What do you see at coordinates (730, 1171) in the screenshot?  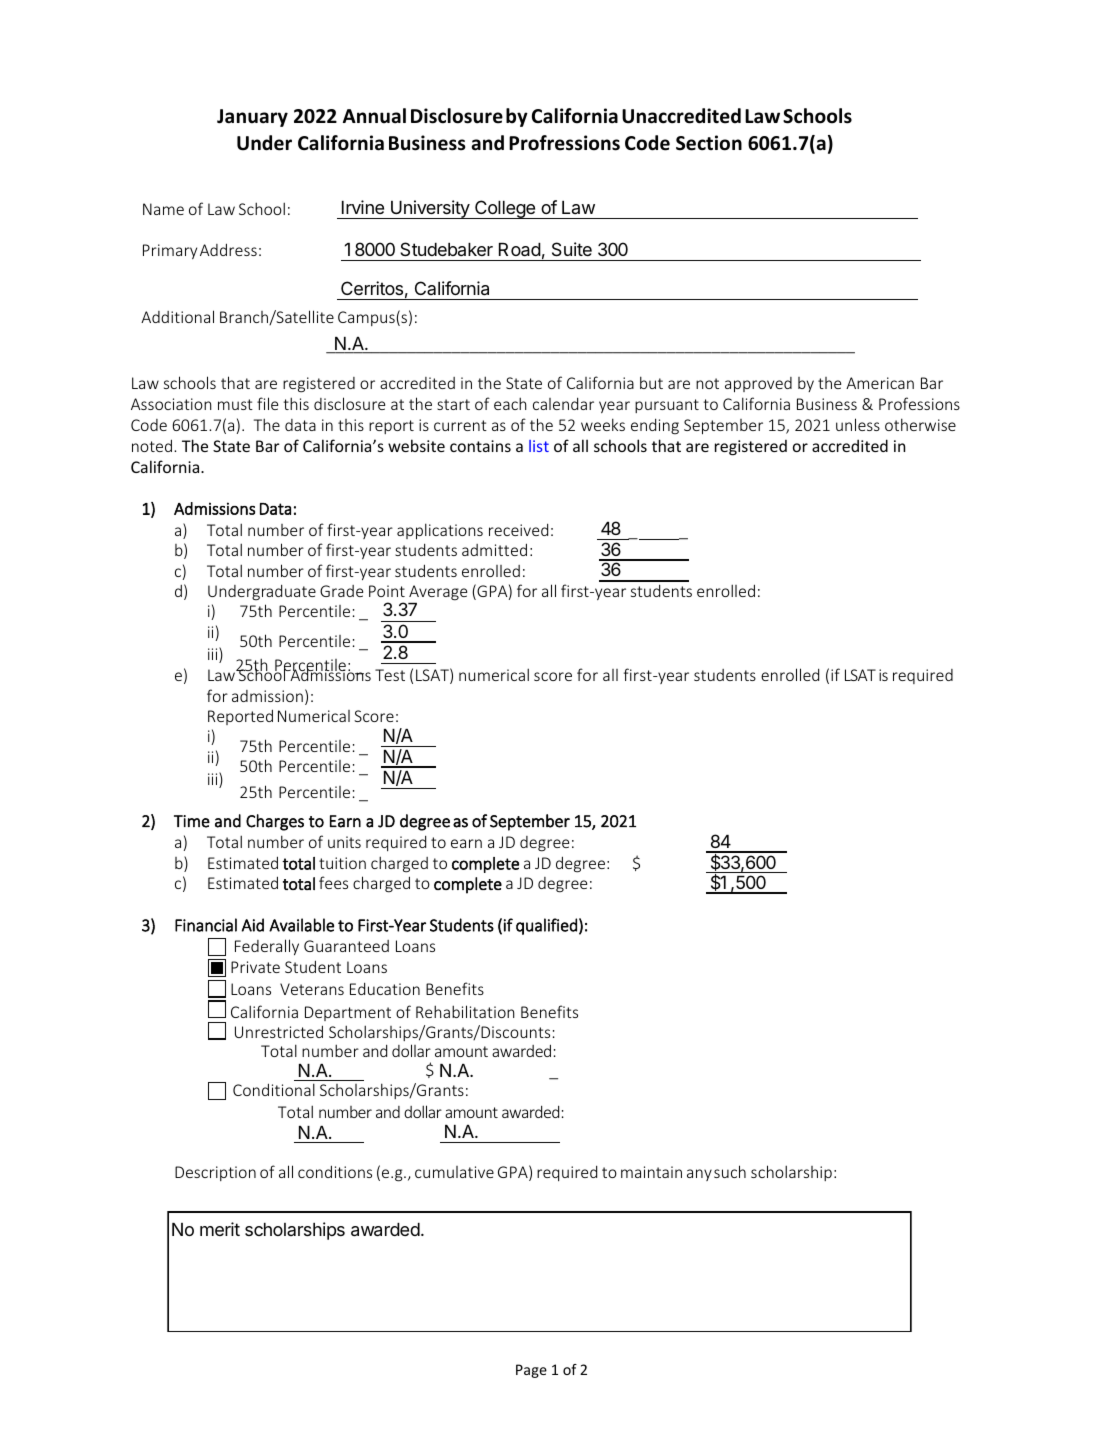 I see `such` at bounding box center [730, 1171].
